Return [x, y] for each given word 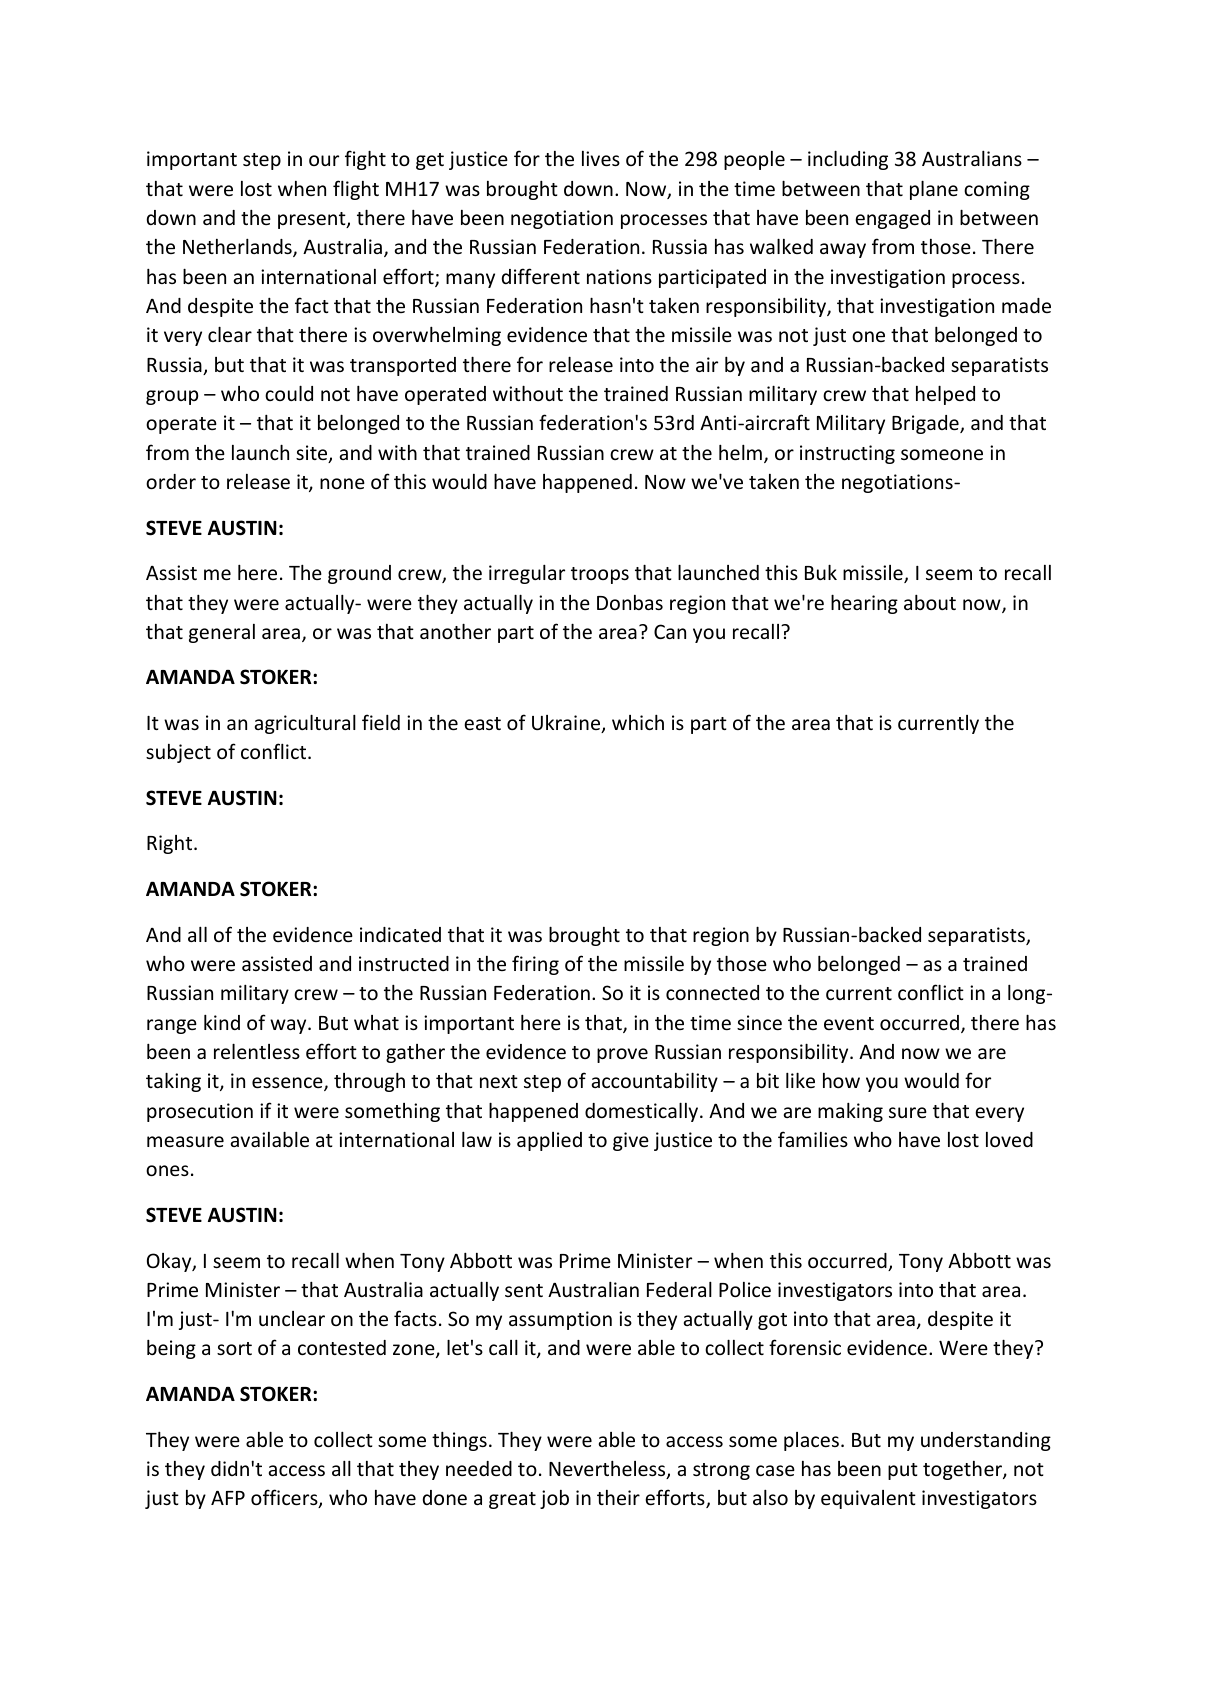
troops [600, 575]
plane [934, 190]
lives [601, 158]
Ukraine [567, 724]
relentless [257, 1051]
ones [167, 1170]
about [930, 602]
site [313, 454]
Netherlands [238, 247]
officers [285, 1498]
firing [535, 965]
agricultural [305, 724]
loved [1009, 1139]
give [631, 1141]
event [849, 1023]
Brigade [926, 424]
